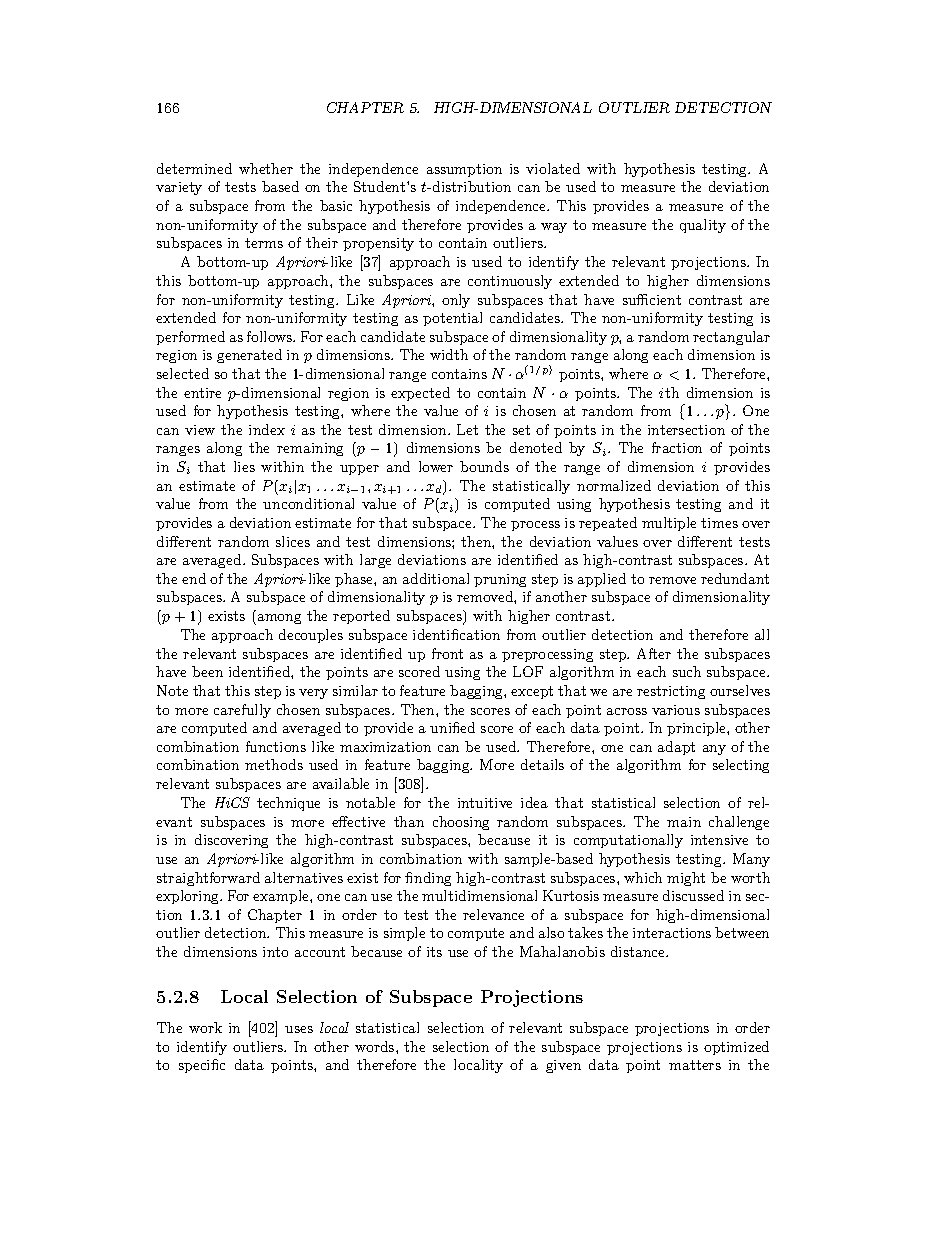 Image resolution: width=952 pixels, height=1233 pixels. I want to click on lies, so click(244, 466).
